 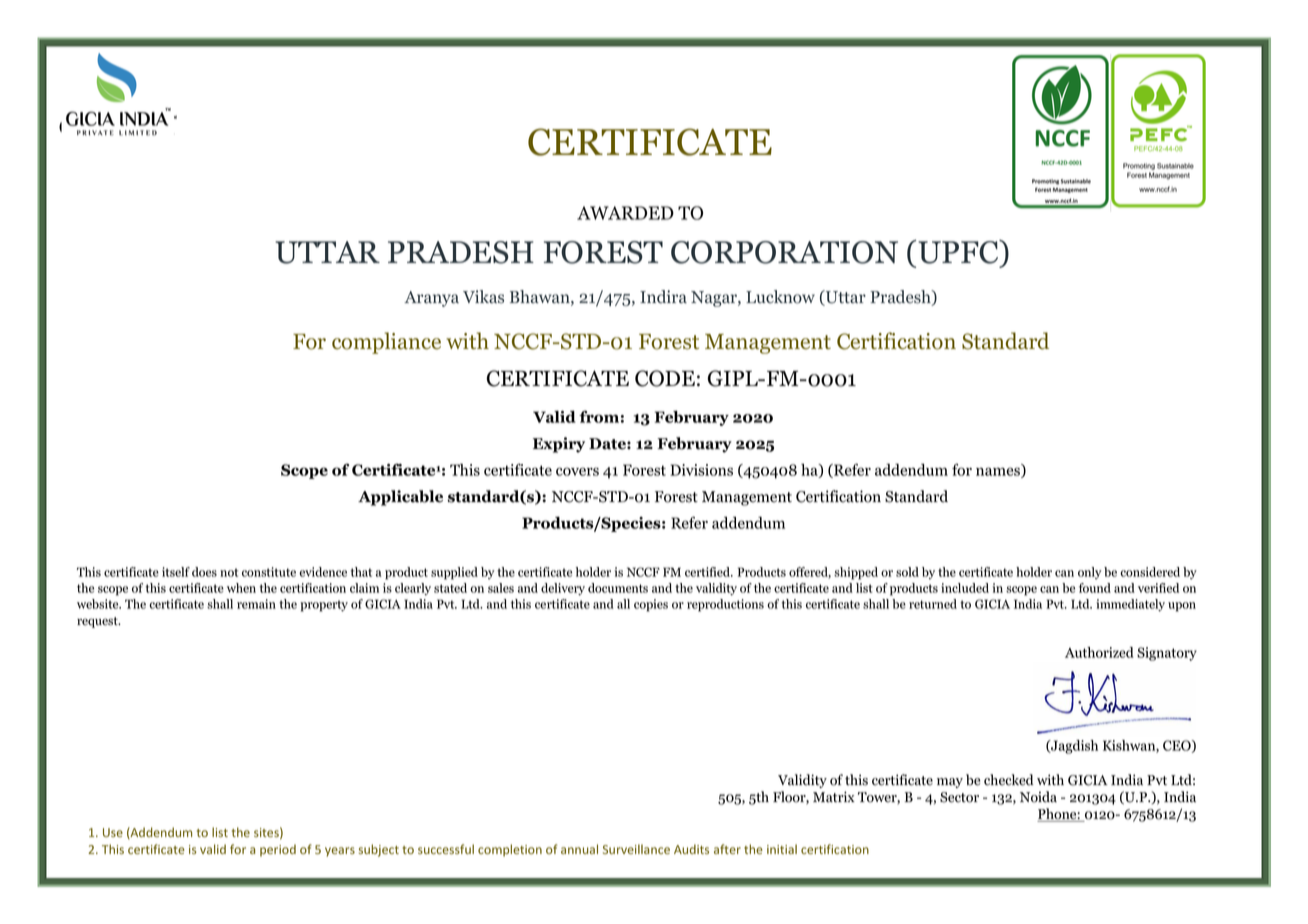 I want to click on AWARDED, so click(x=625, y=213).
